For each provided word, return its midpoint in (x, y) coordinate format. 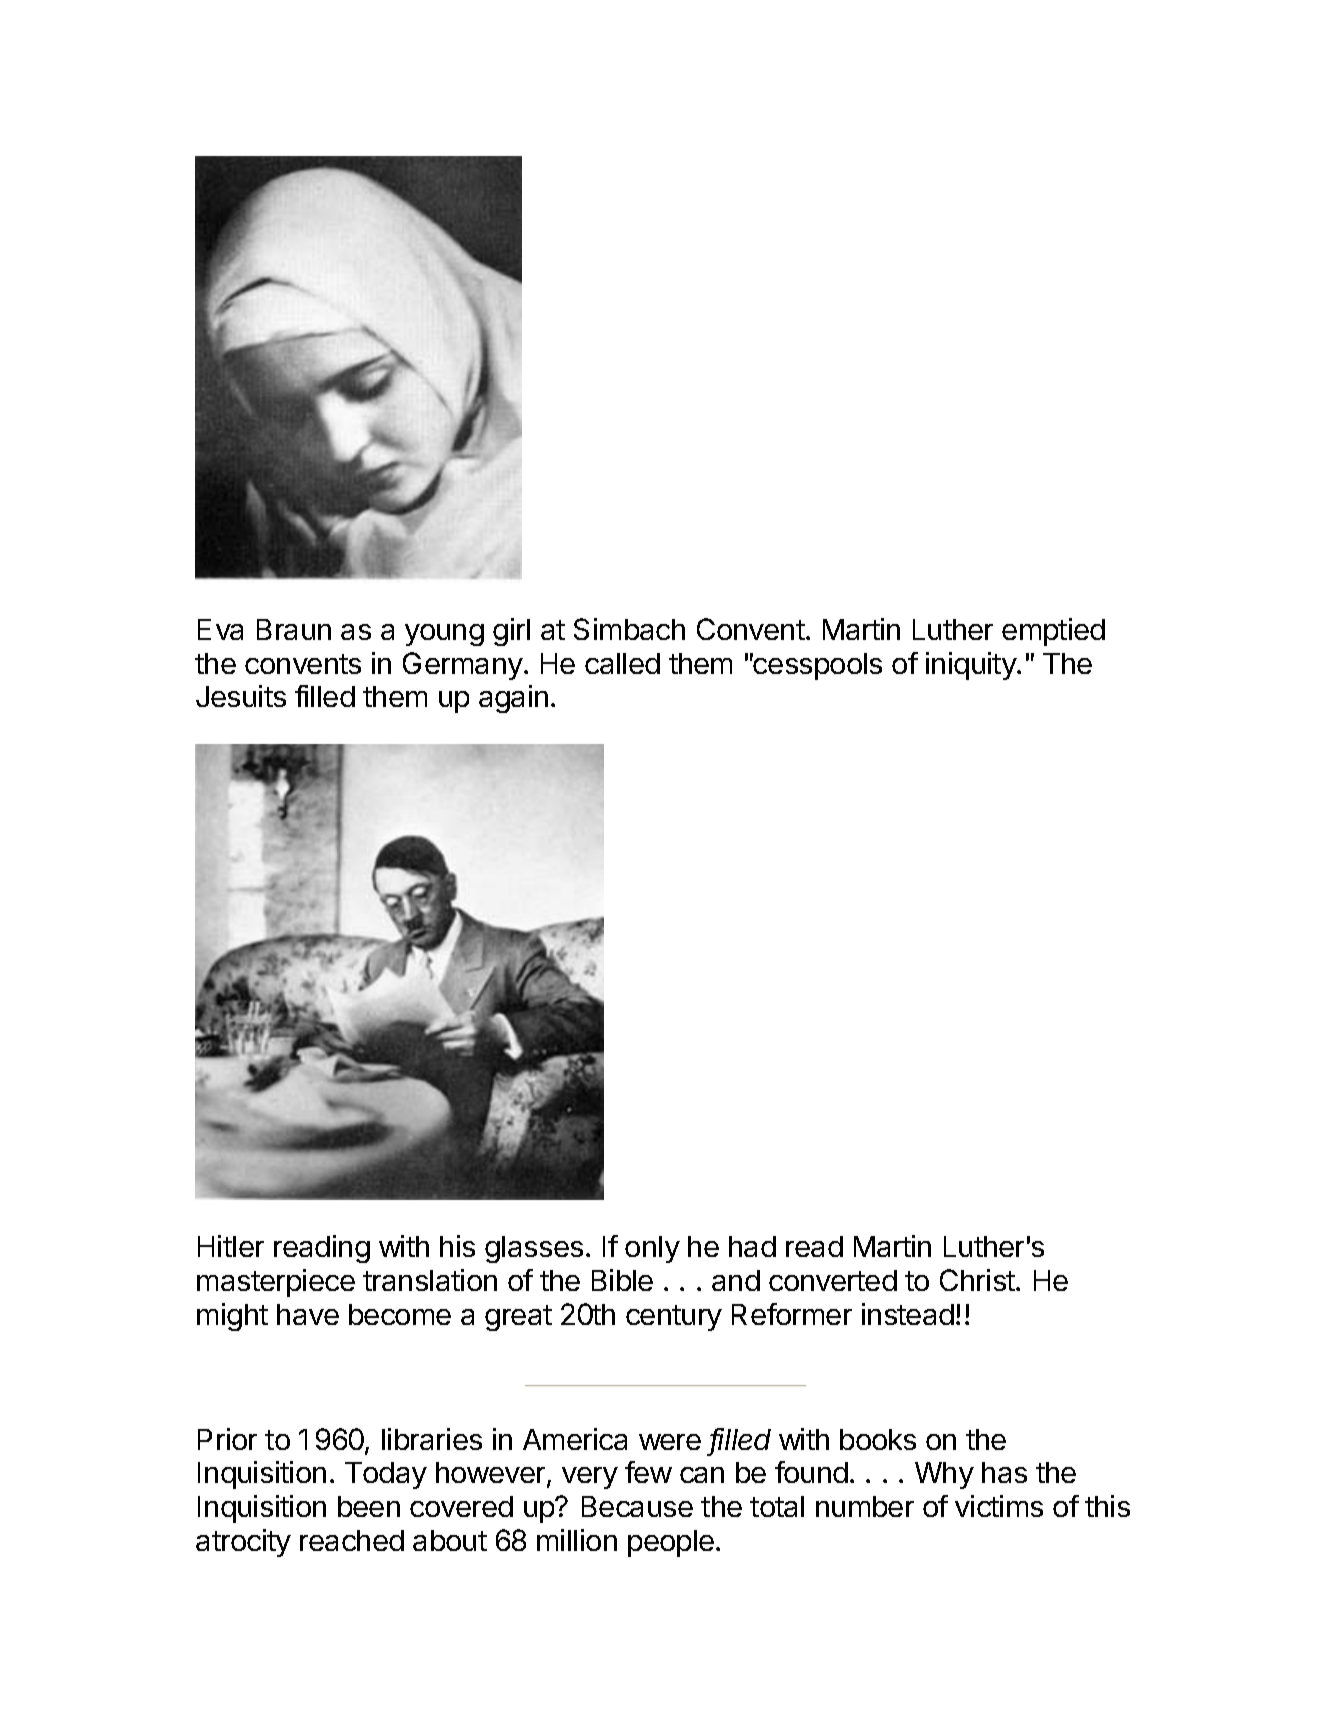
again (513, 699)
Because (637, 1506)
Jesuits (241, 696)
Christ (978, 1280)
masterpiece (276, 1283)
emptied (1053, 632)
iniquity (972, 666)
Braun (294, 629)
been (369, 1506)
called (622, 663)
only (652, 1249)
